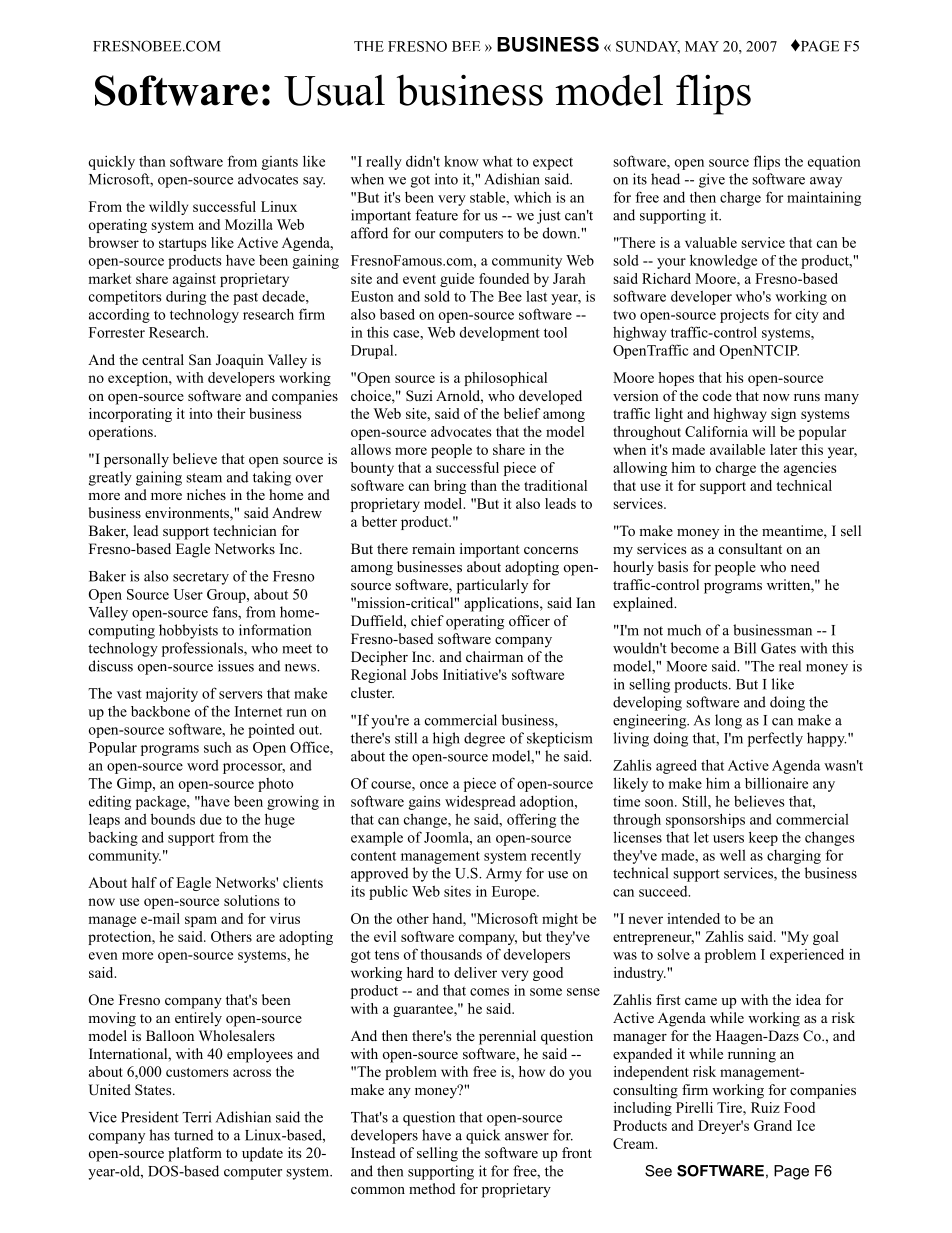 The height and width of the screenshot is (1233, 952). What do you see at coordinates (201, 921) in the screenshot?
I see `spam` at bounding box center [201, 921].
